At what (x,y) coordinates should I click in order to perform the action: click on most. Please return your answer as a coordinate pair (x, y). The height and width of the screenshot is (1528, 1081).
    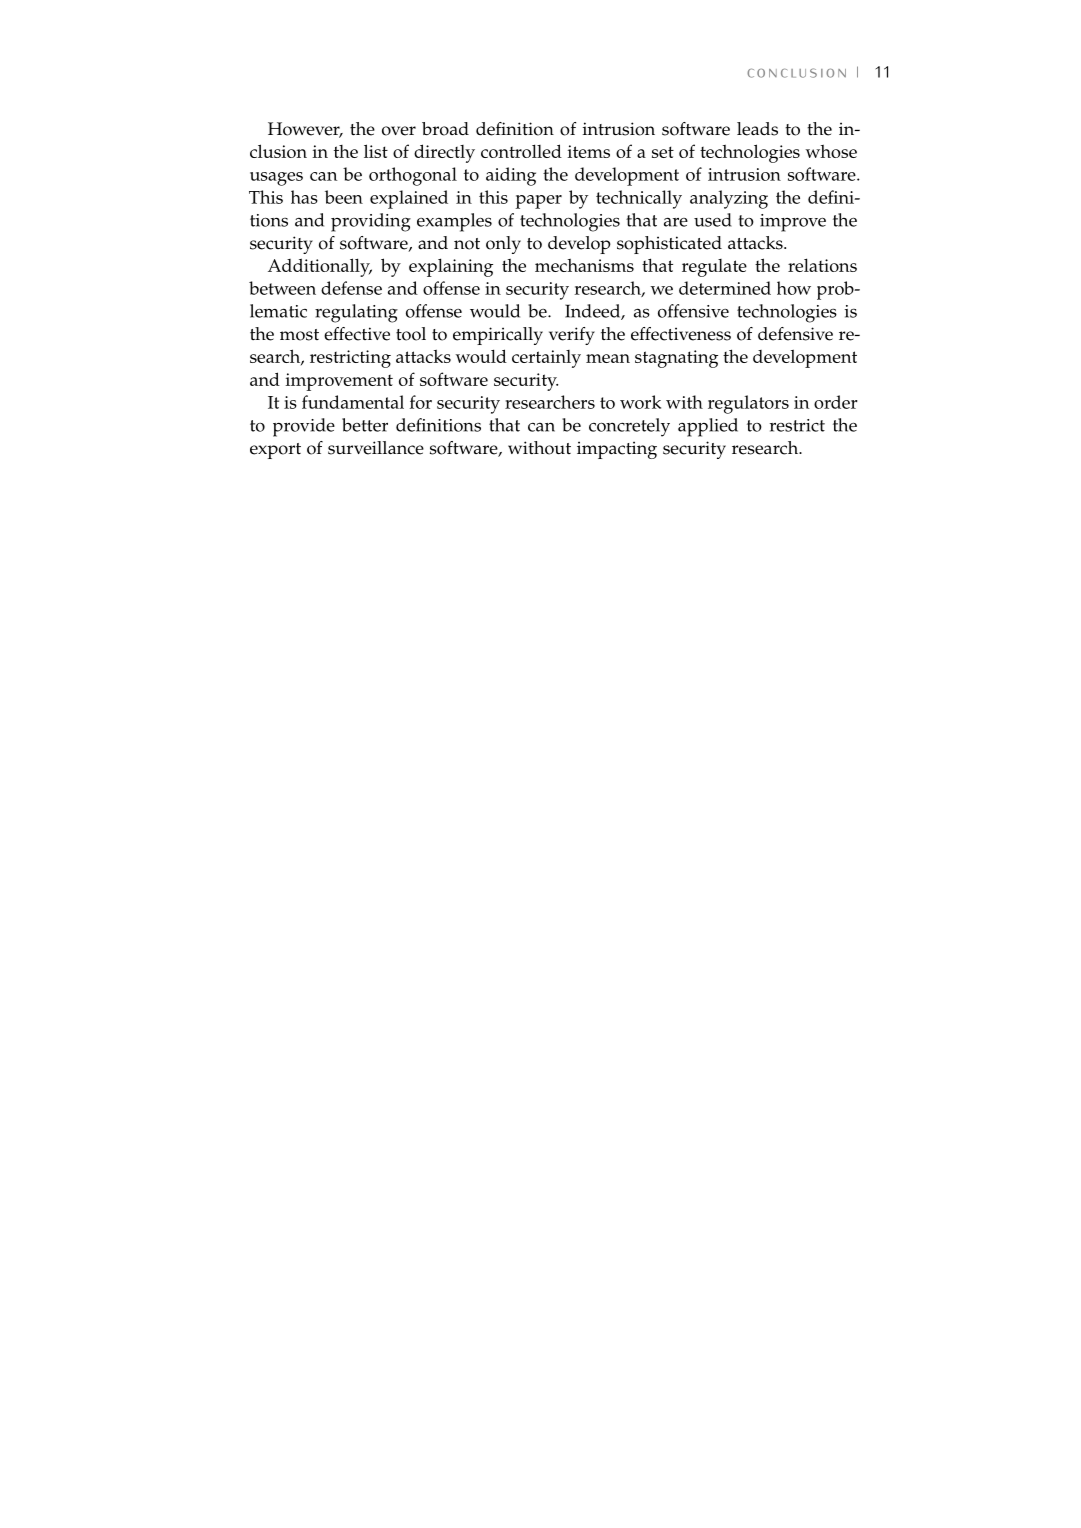
    Looking at the image, I should click on (299, 335).
